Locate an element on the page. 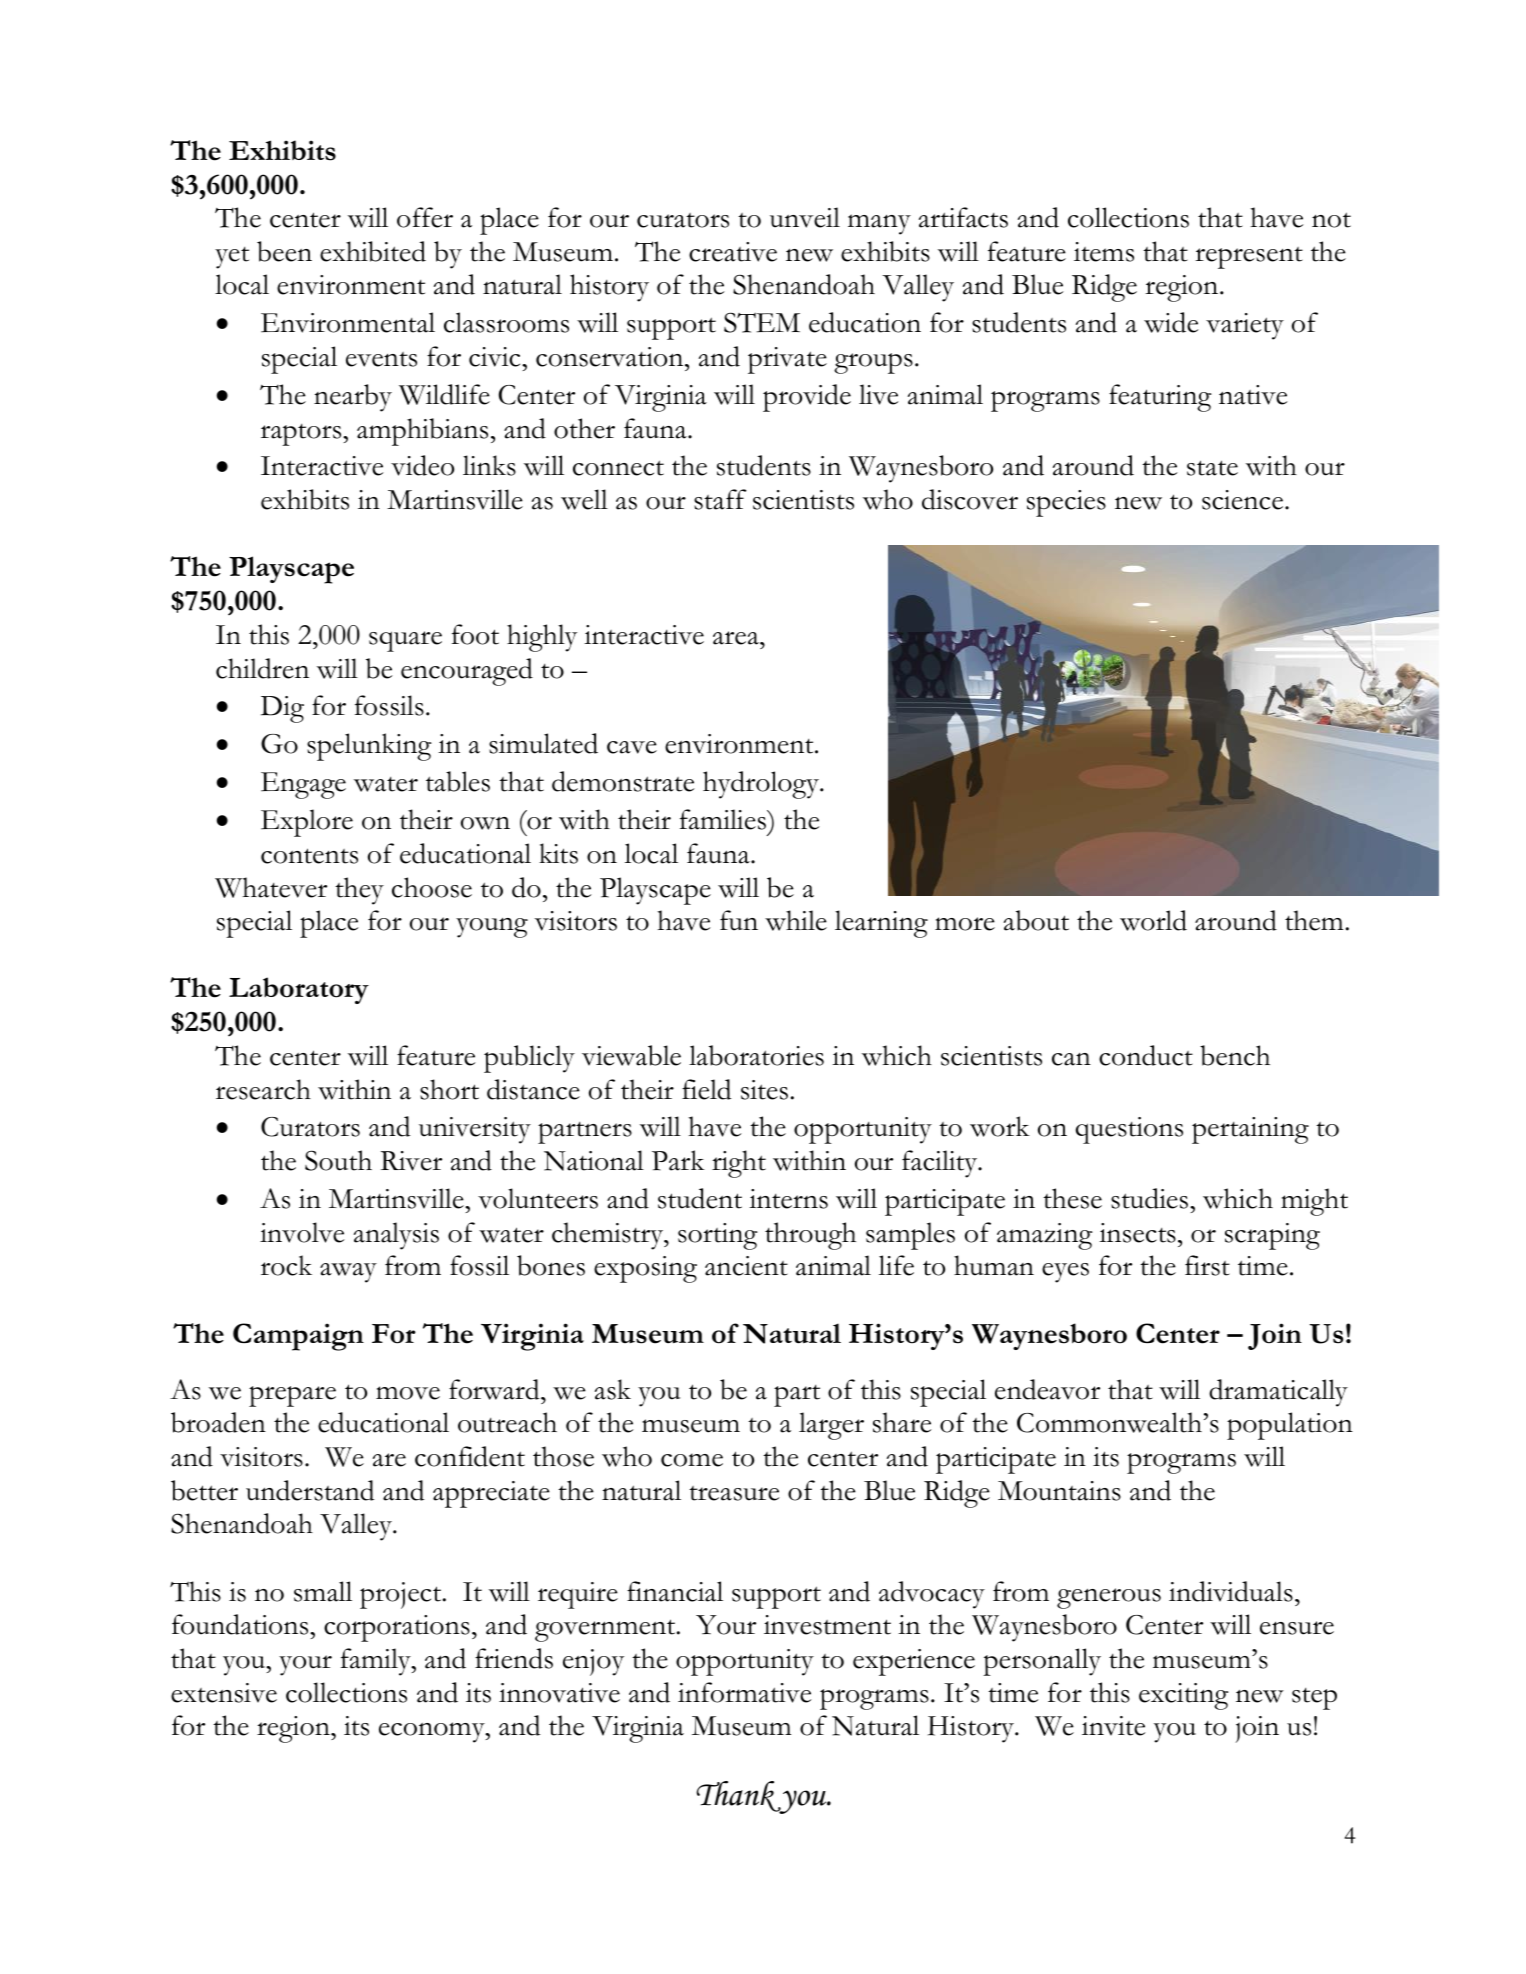 This document has height=1974, width=1526. creative is located at coordinates (733, 252).
